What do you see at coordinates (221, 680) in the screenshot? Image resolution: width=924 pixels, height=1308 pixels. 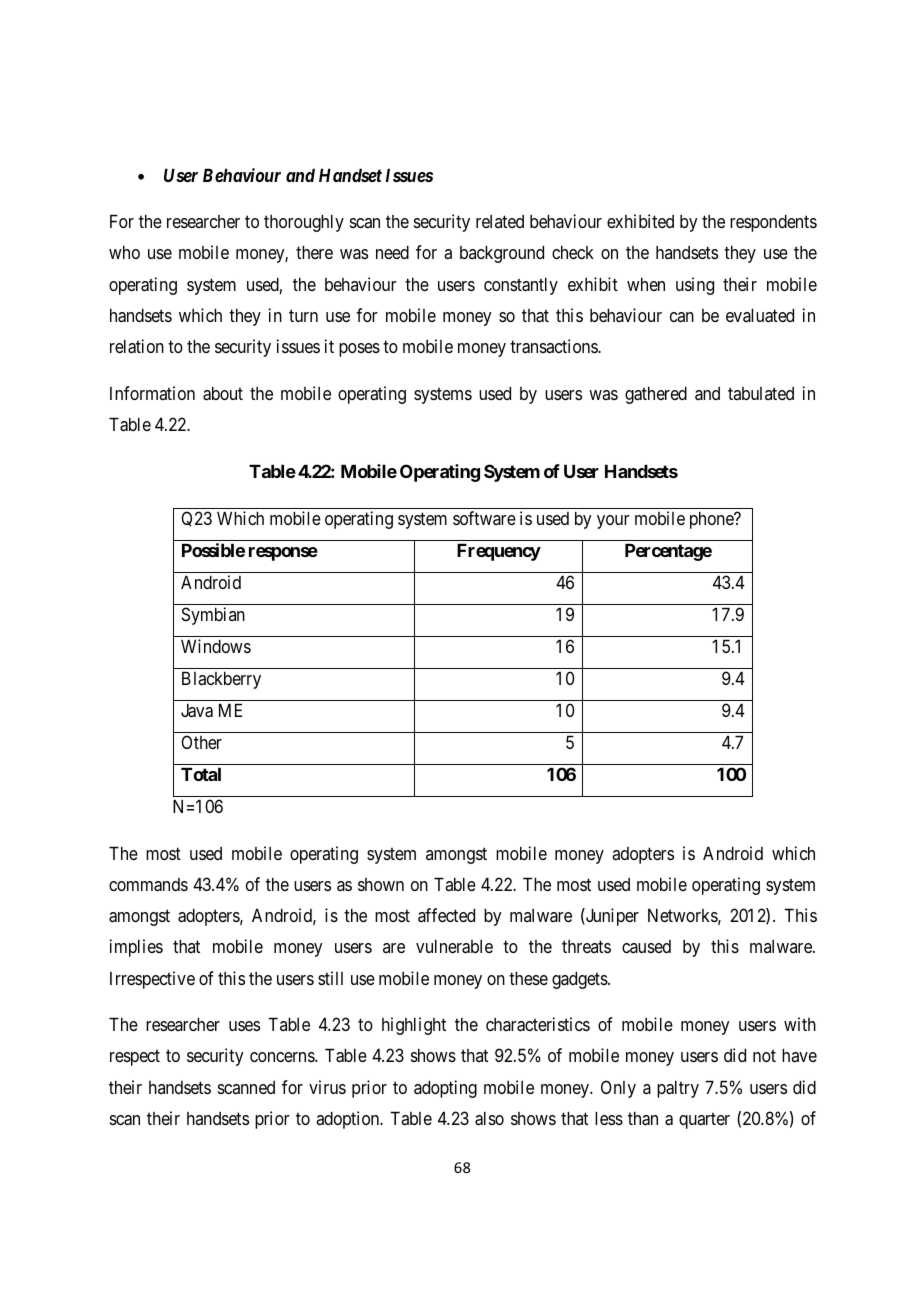 I see `Blackberry` at bounding box center [221, 680].
